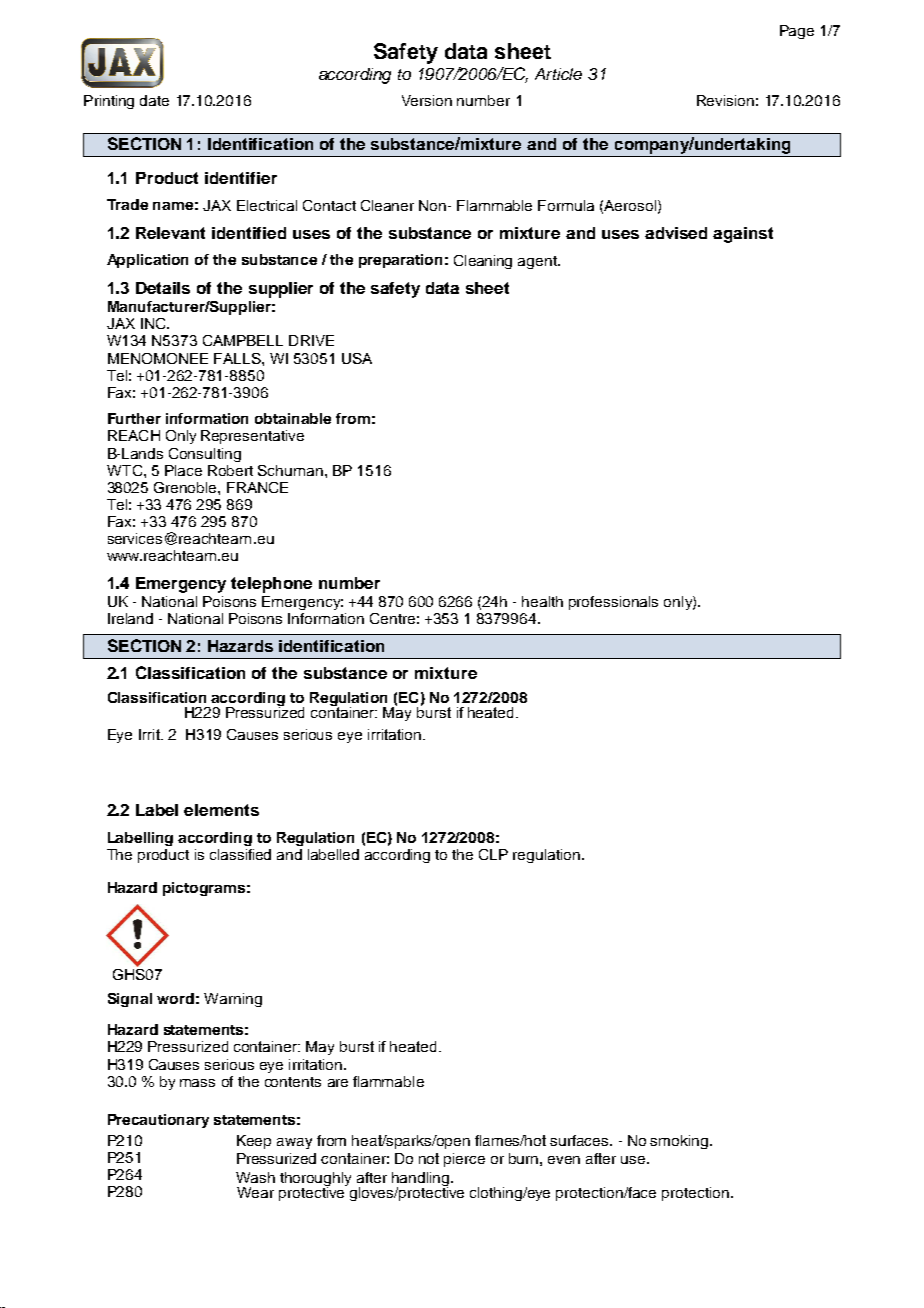 The image size is (924, 1308). I want to click on professionals, so click(613, 603).
